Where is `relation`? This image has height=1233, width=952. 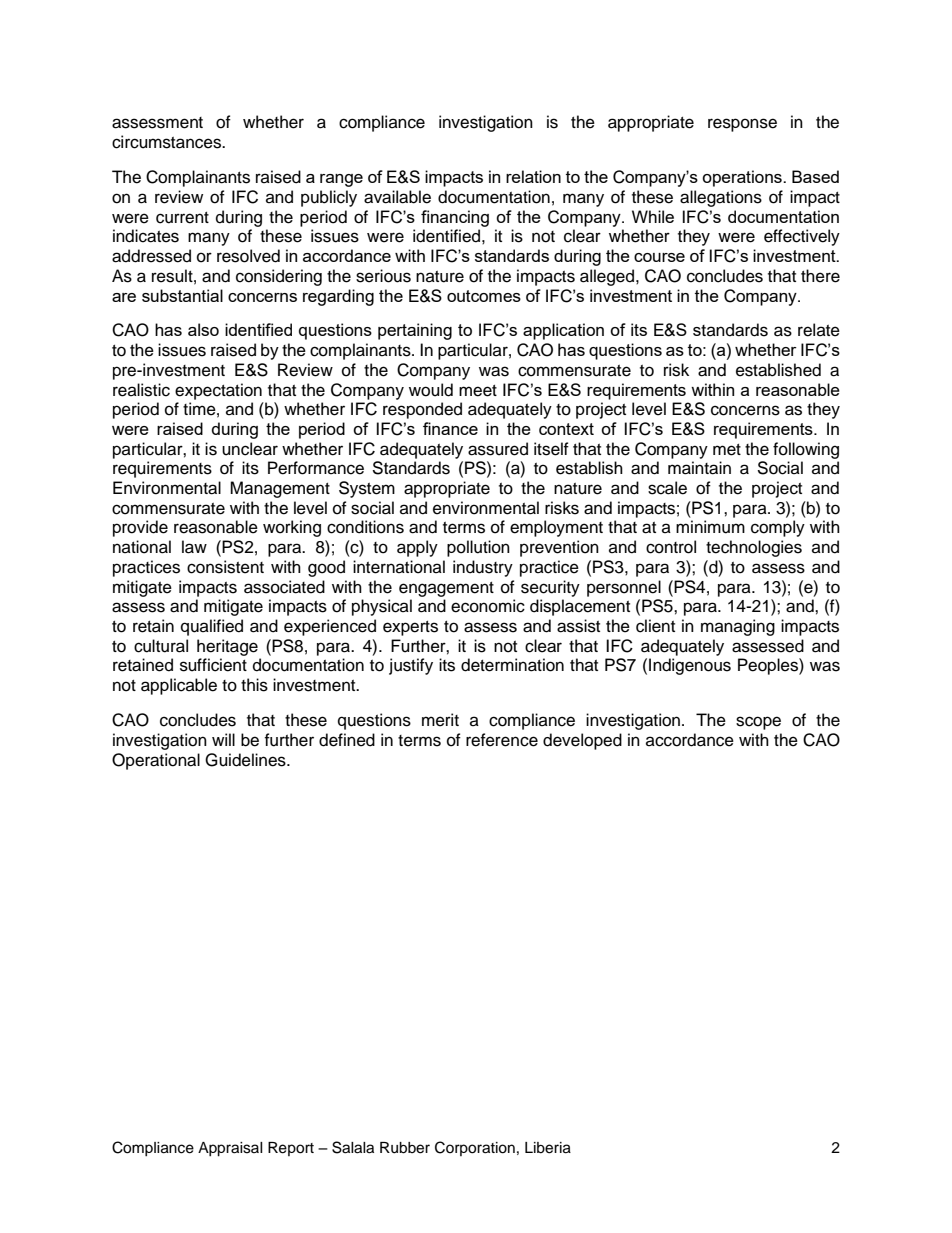 relation is located at coordinates (533, 176).
